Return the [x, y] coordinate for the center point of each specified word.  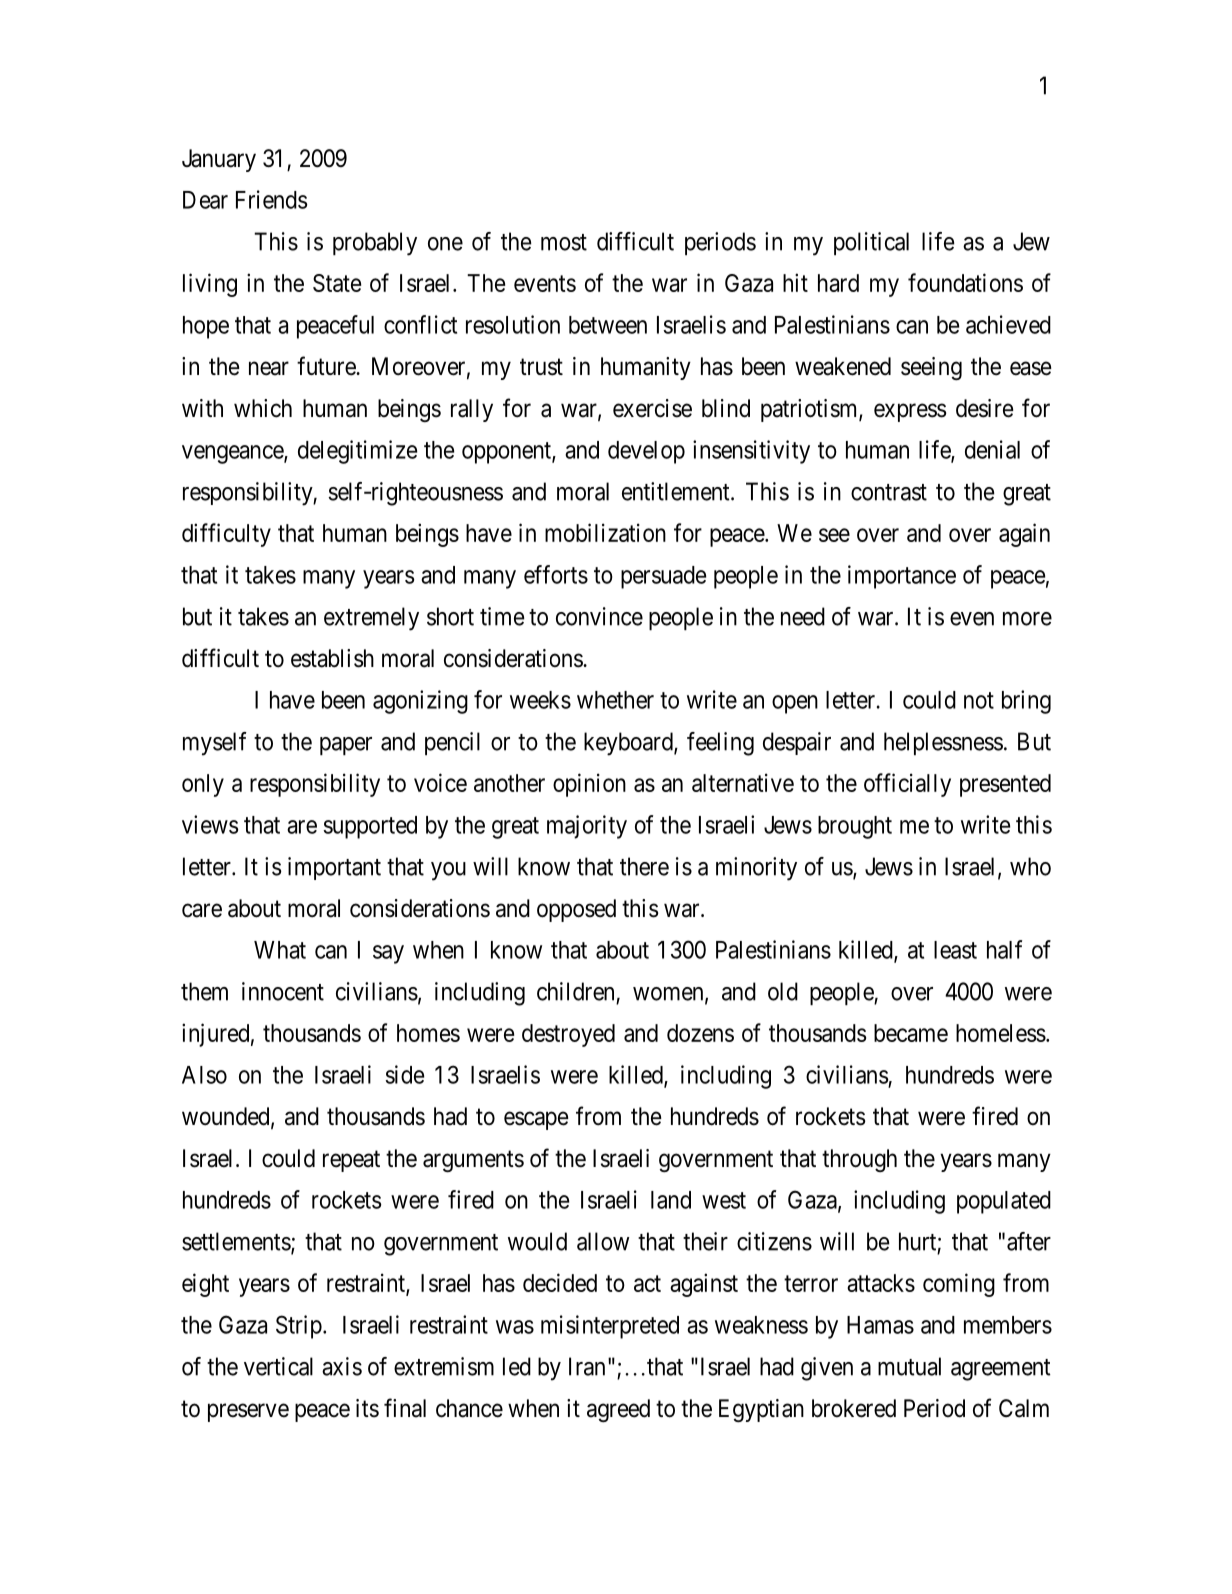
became [911, 1033]
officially [907, 785]
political [871, 243]
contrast [889, 492]
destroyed [568, 1035]
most [564, 242]
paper [346, 746]
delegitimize [357, 452]
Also [204, 1075]
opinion [589, 785]
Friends [272, 199]
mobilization [605, 532]
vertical [278, 1366]
